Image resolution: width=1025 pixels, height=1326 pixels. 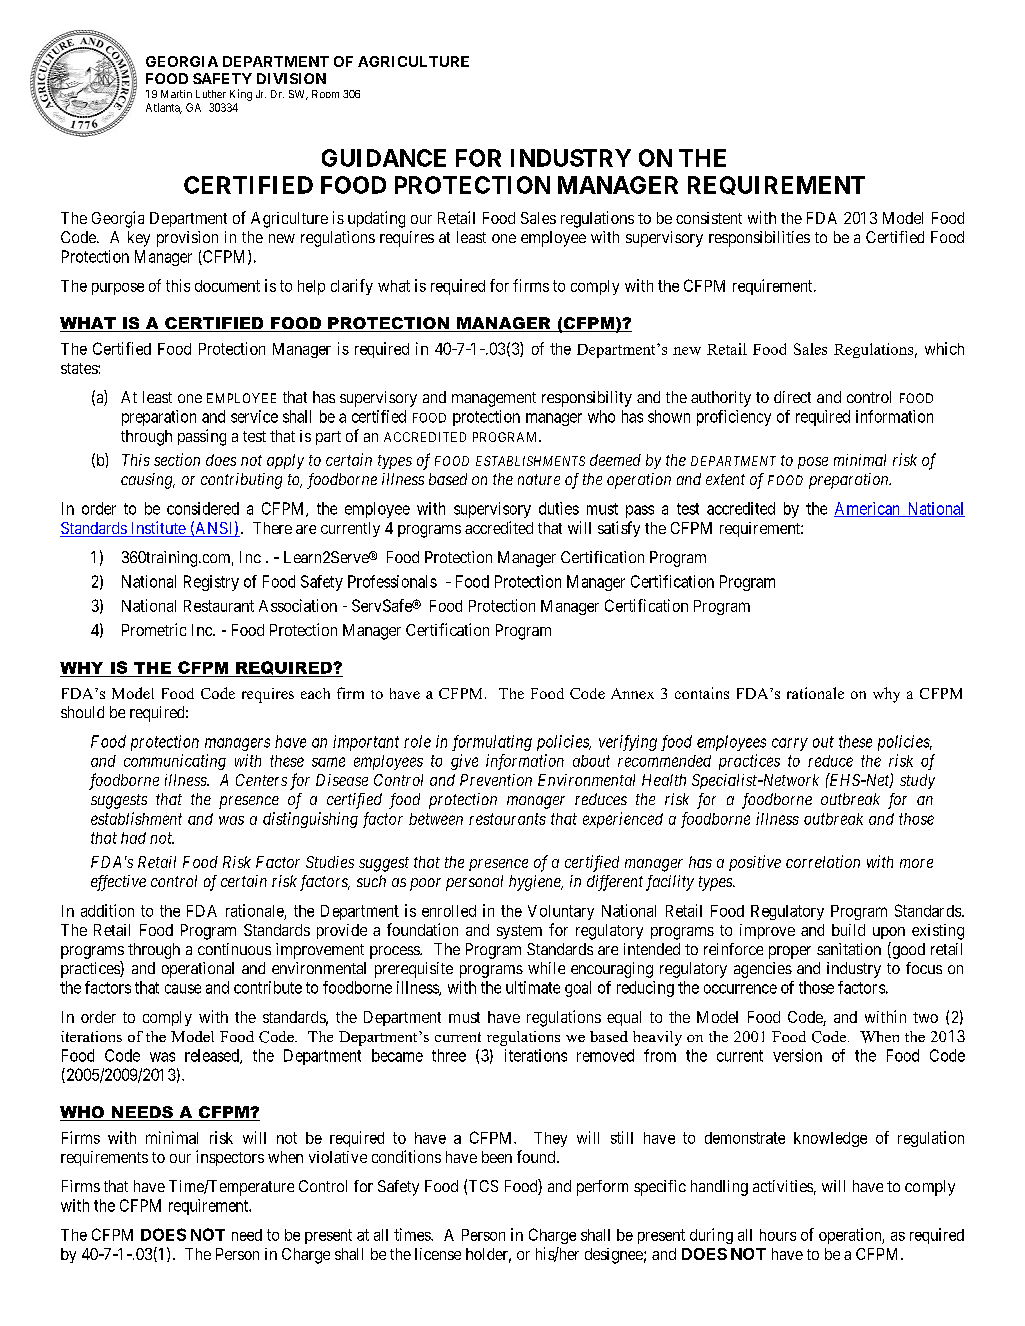 What do you see at coordinates (759, 239) in the screenshot?
I see `responsibilities` at bounding box center [759, 239].
